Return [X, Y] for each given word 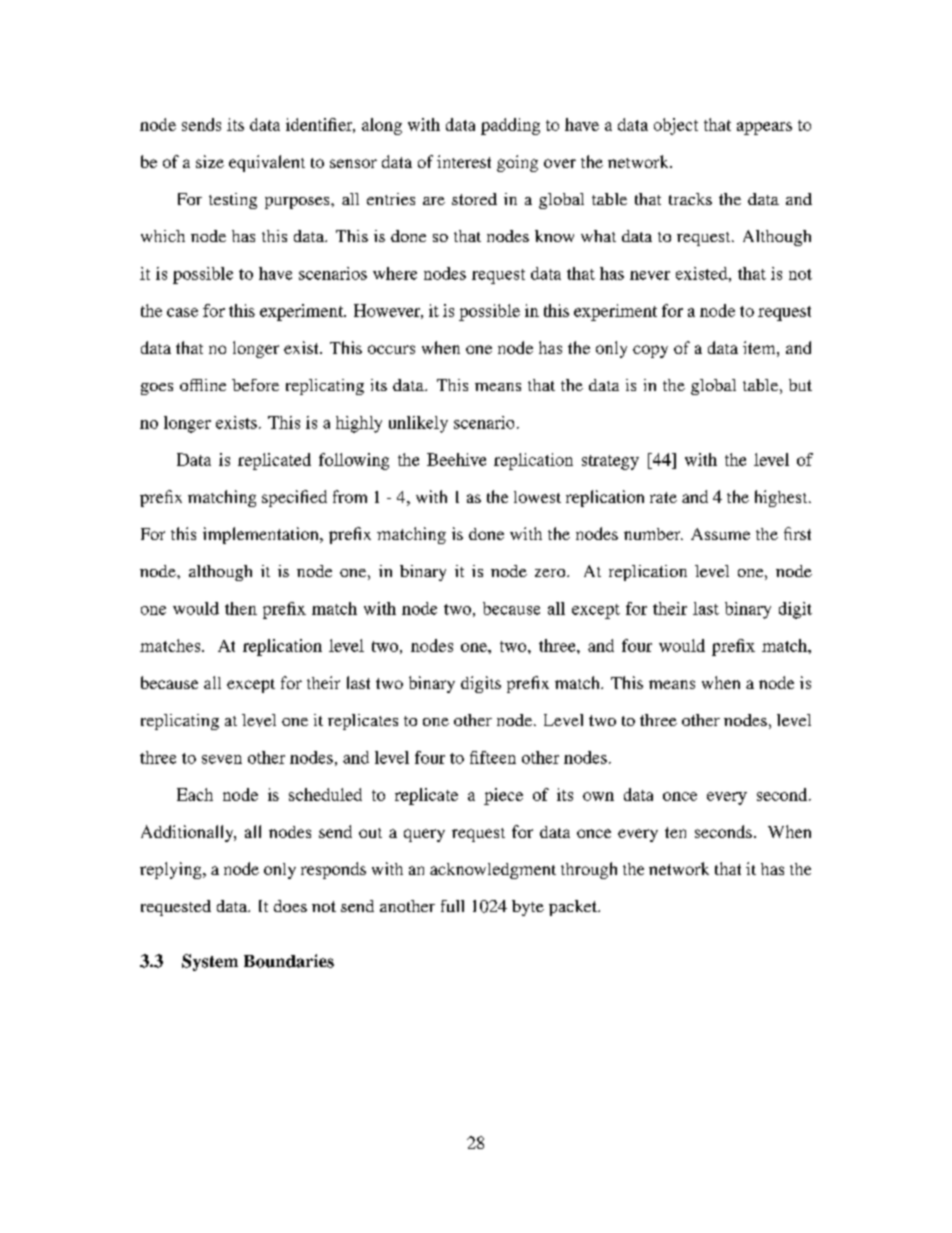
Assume [720, 534]
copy [650, 351]
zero [551, 573]
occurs [391, 349]
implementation [262, 535]
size [210, 161]
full [452, 906]
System [210, 962]
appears [764, 128]
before [255, 385]
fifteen [493, 757]
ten [675, 832]
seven [222, 759]
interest [464, 161]
